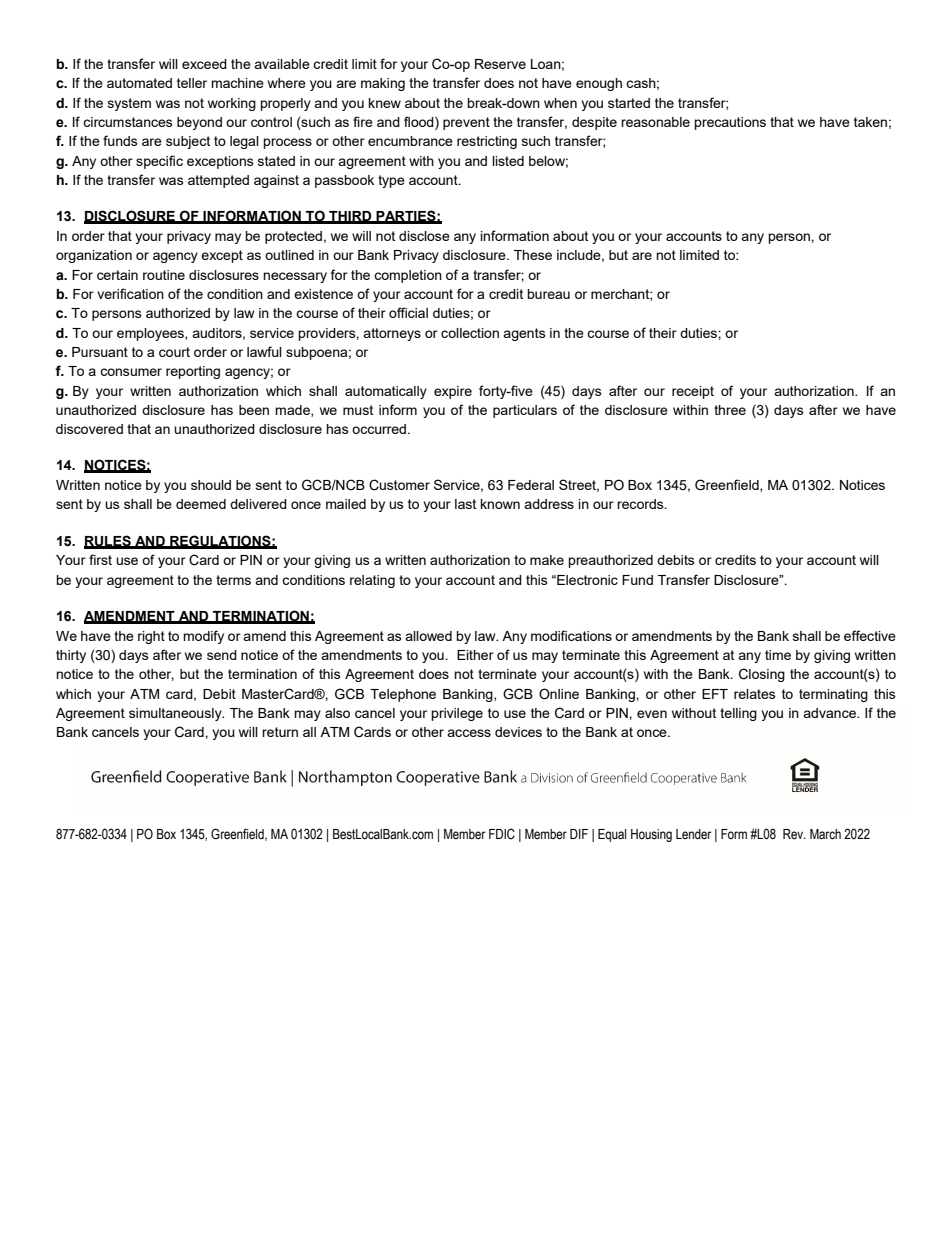 The width and height of the page is (952, 1233). I want to click on March, so click(825, 834).
